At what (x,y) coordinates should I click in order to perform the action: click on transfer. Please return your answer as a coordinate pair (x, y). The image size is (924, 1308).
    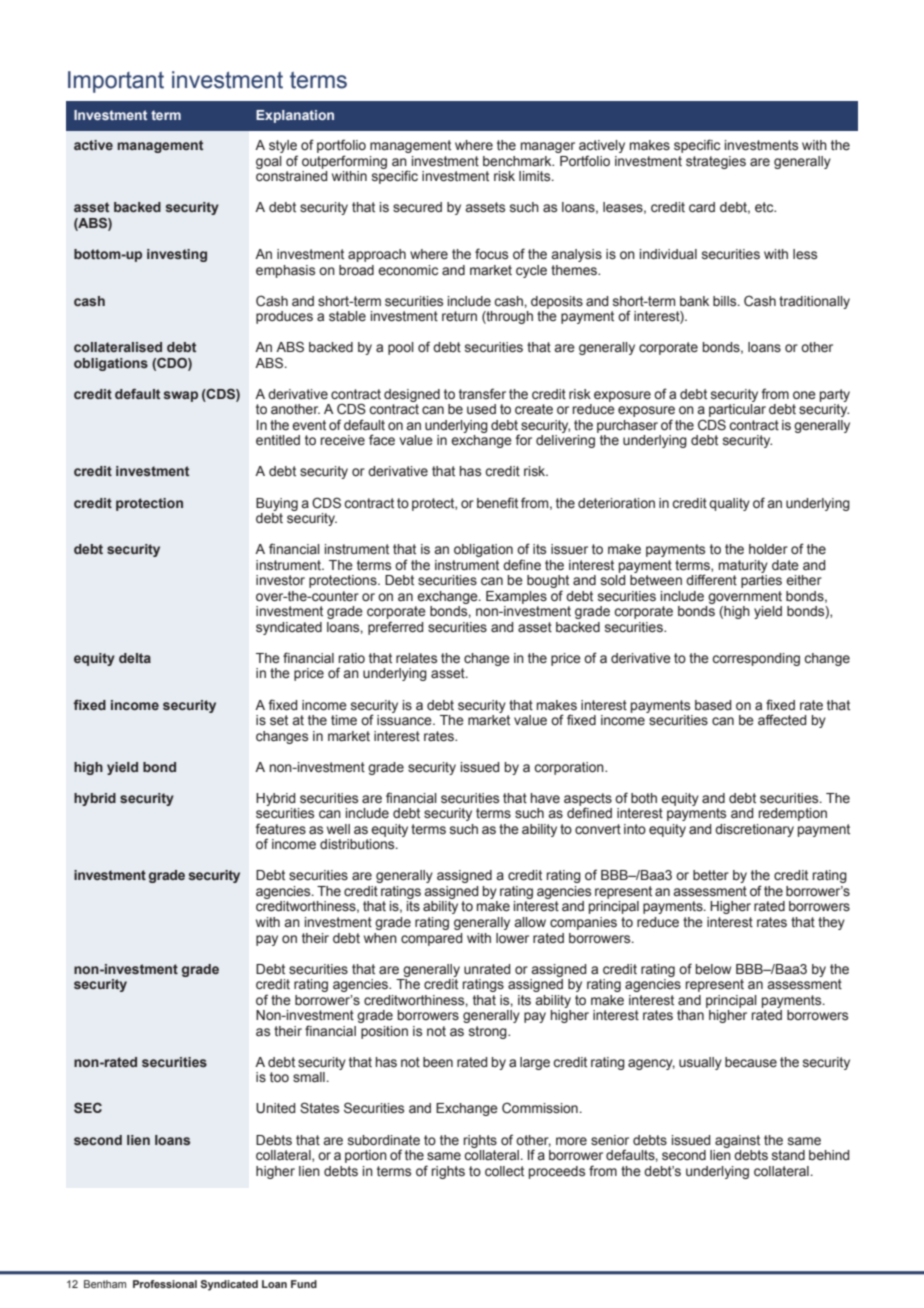
    Looking at the image, I should click on (482, 394).
